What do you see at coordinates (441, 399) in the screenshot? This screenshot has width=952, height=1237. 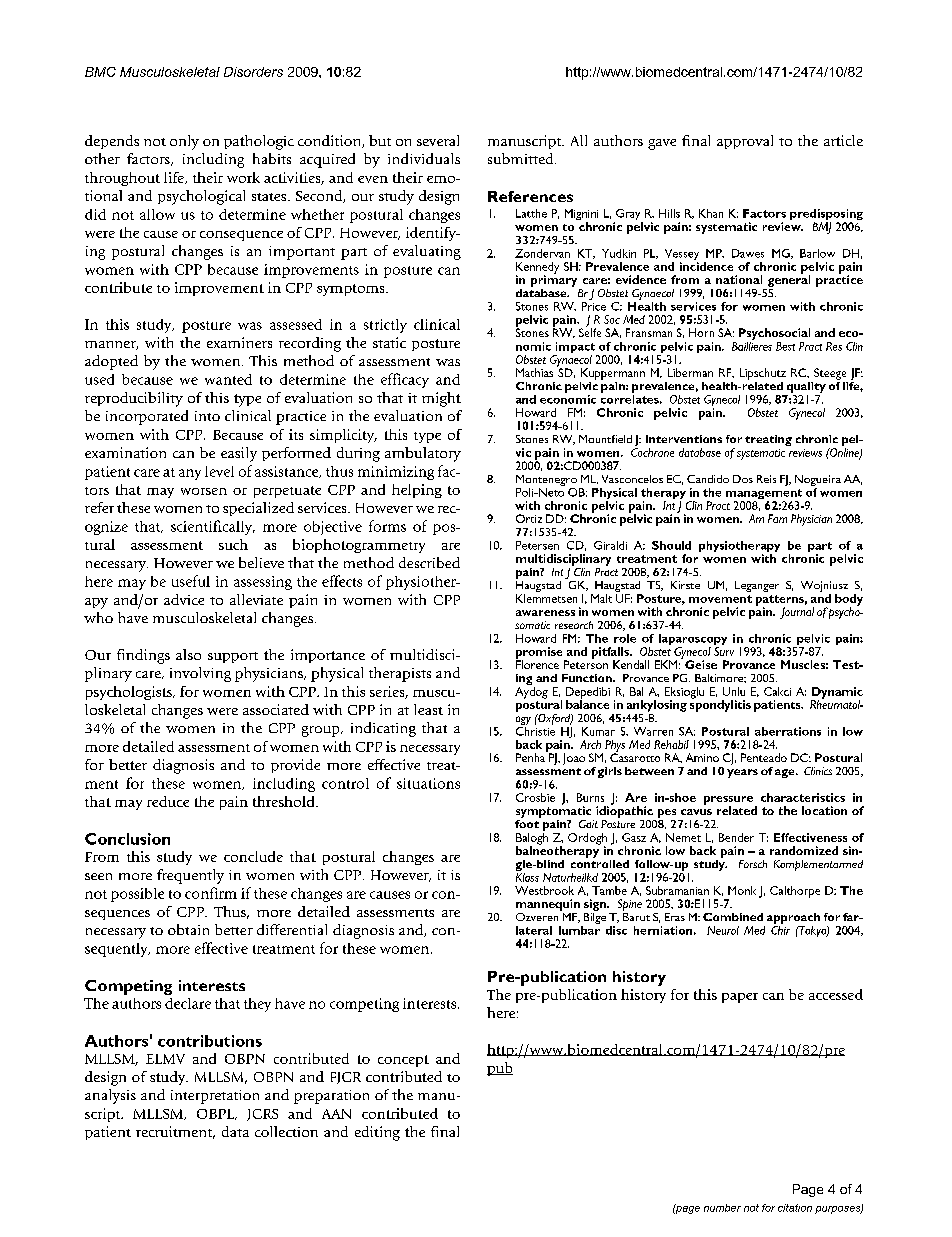 I see `might` at bounding box center [441, 399].
